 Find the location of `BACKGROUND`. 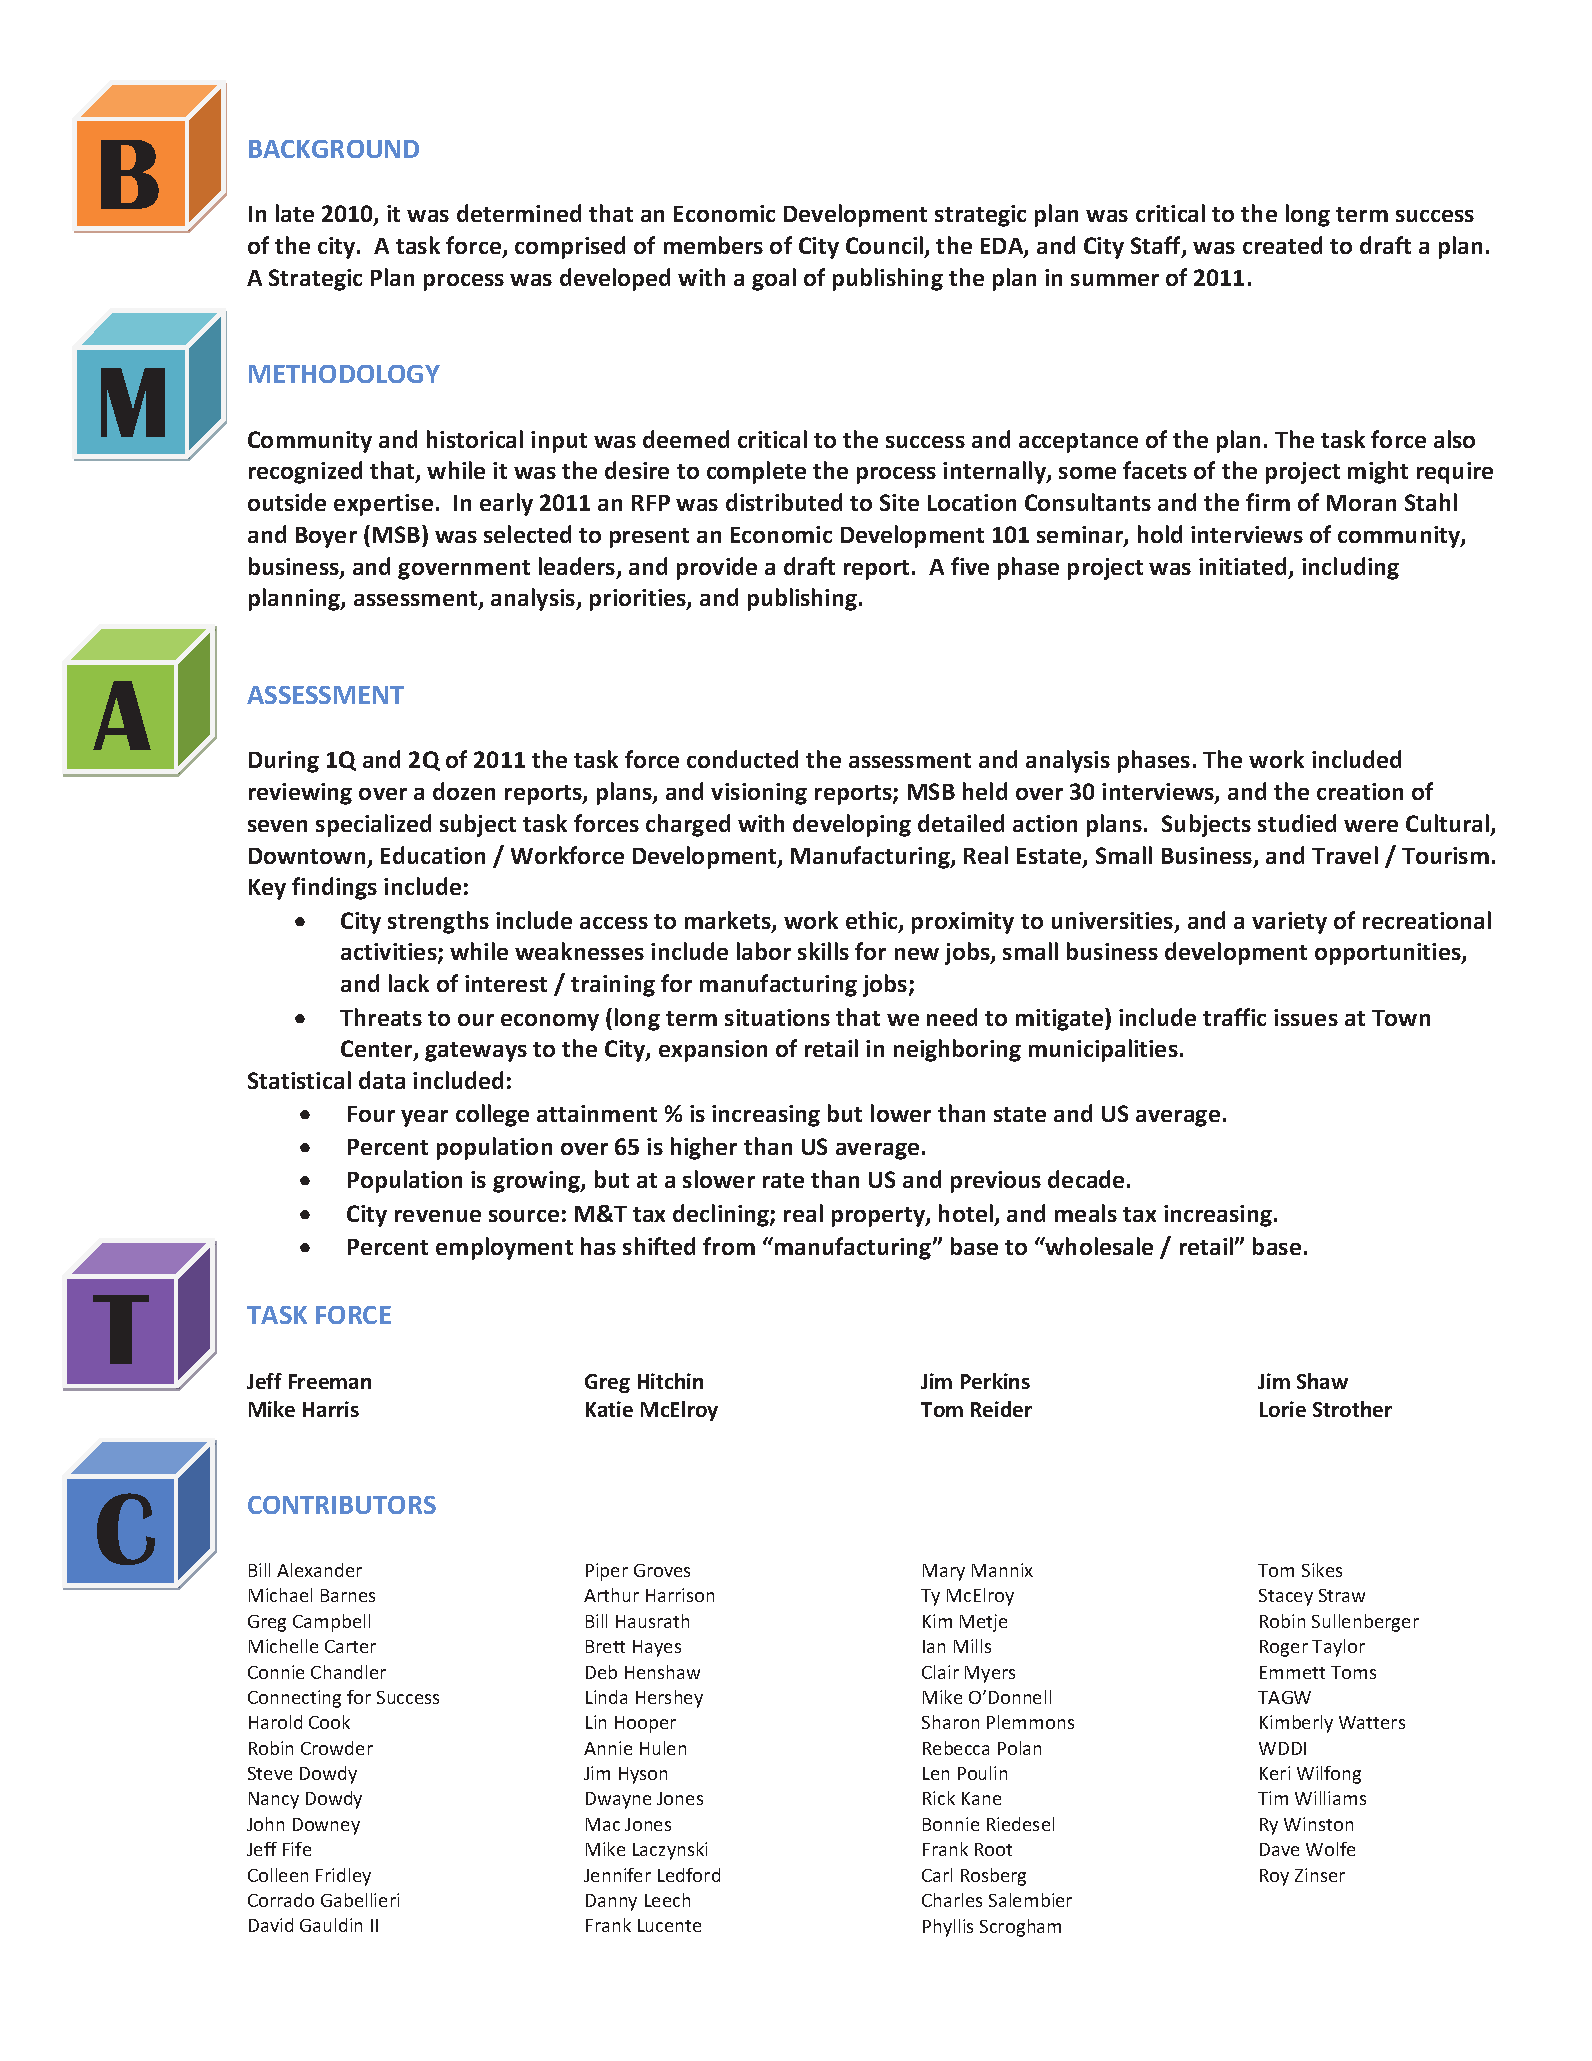

BACKGROUND is located at coordinates (334, 149).
